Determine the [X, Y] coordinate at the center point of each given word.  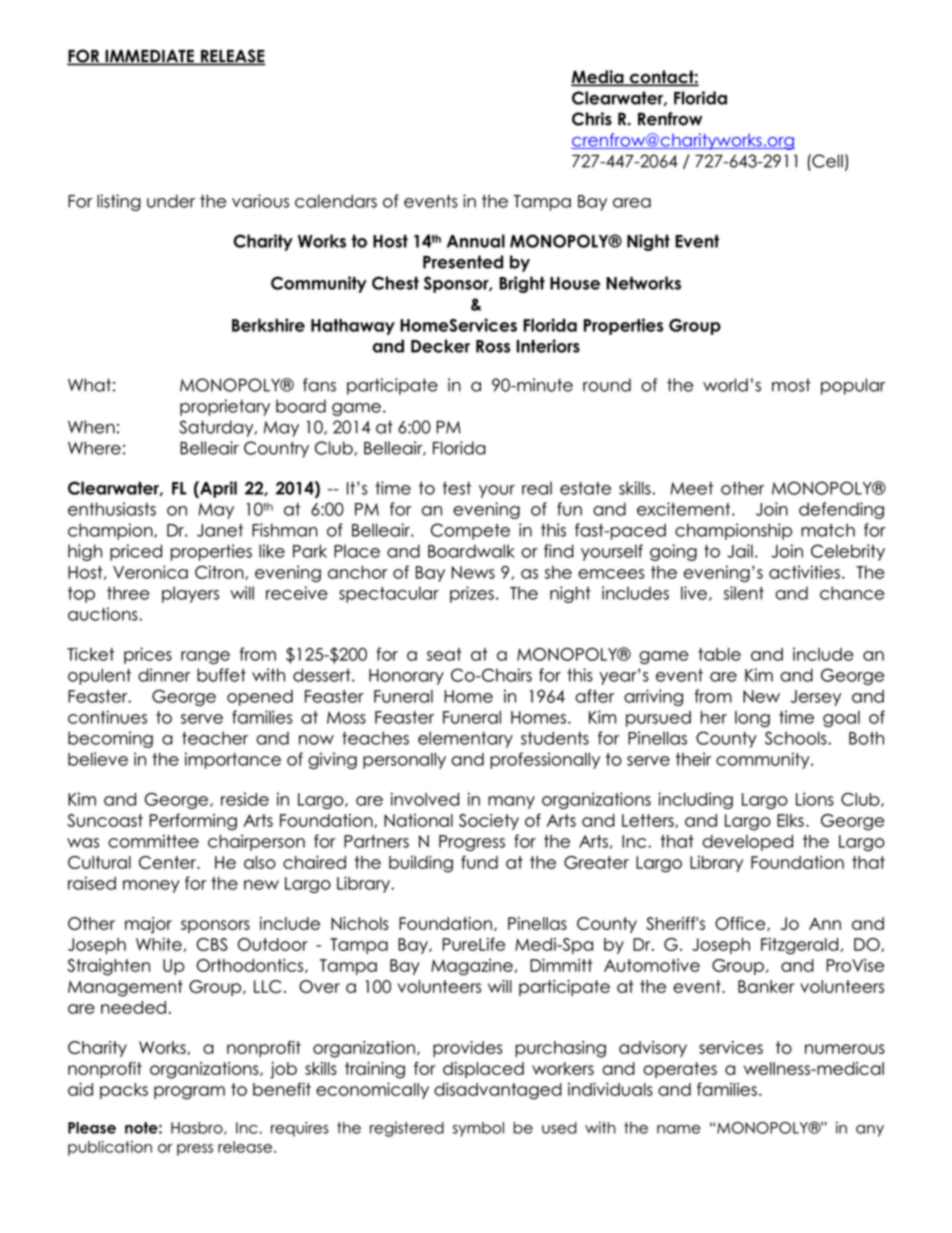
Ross [493, 346]
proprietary [225, 407]
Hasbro [198, 1128]
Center [168, 862]
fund [479, 862]
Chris [592, 119]
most [791, 385]
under [171, 201]
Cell [826, 161]
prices [148, 655]
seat [444, 654]
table [719, 654]
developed [747, 843]
